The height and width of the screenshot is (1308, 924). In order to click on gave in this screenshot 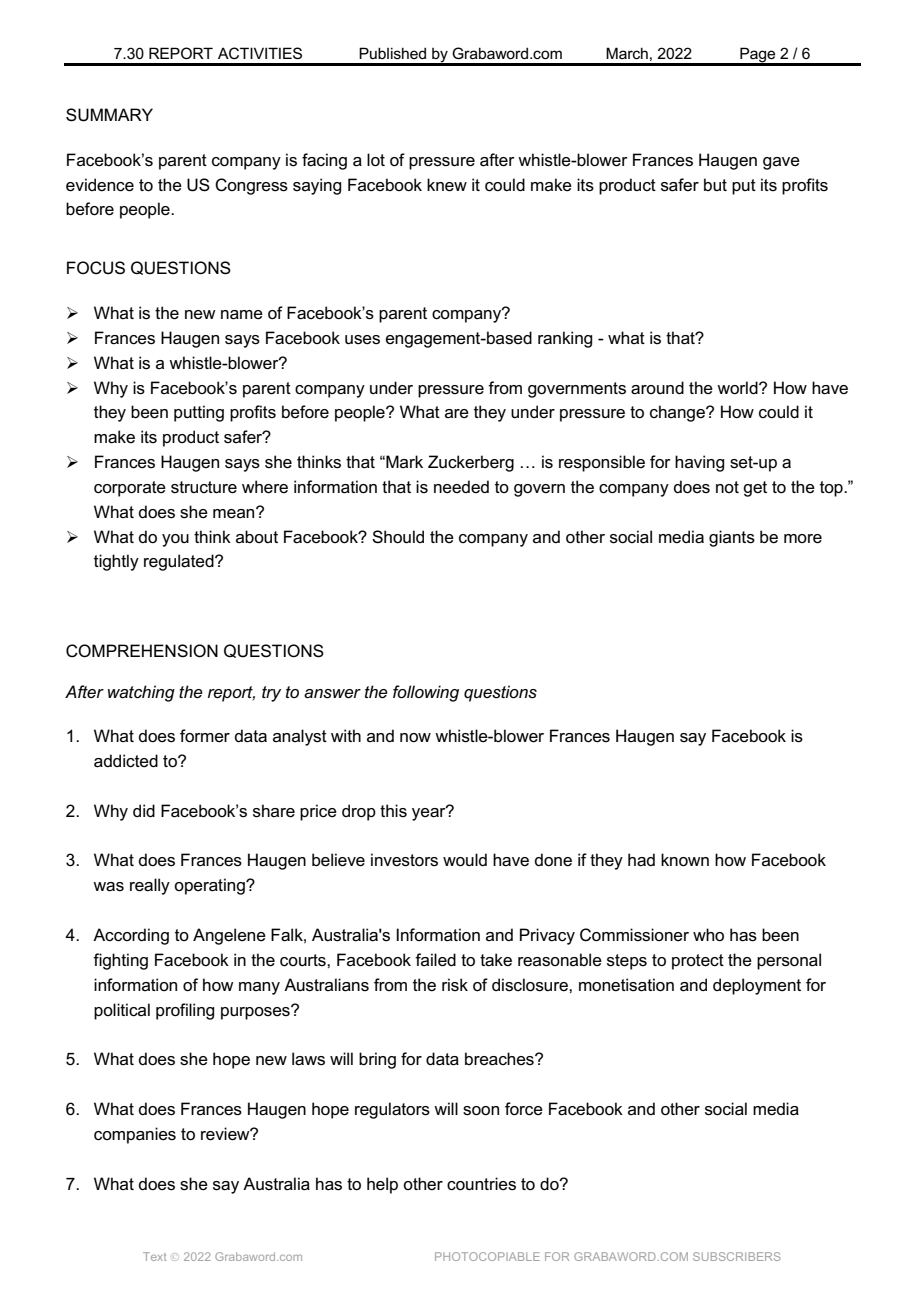, I will do `click(781, 163)`.
